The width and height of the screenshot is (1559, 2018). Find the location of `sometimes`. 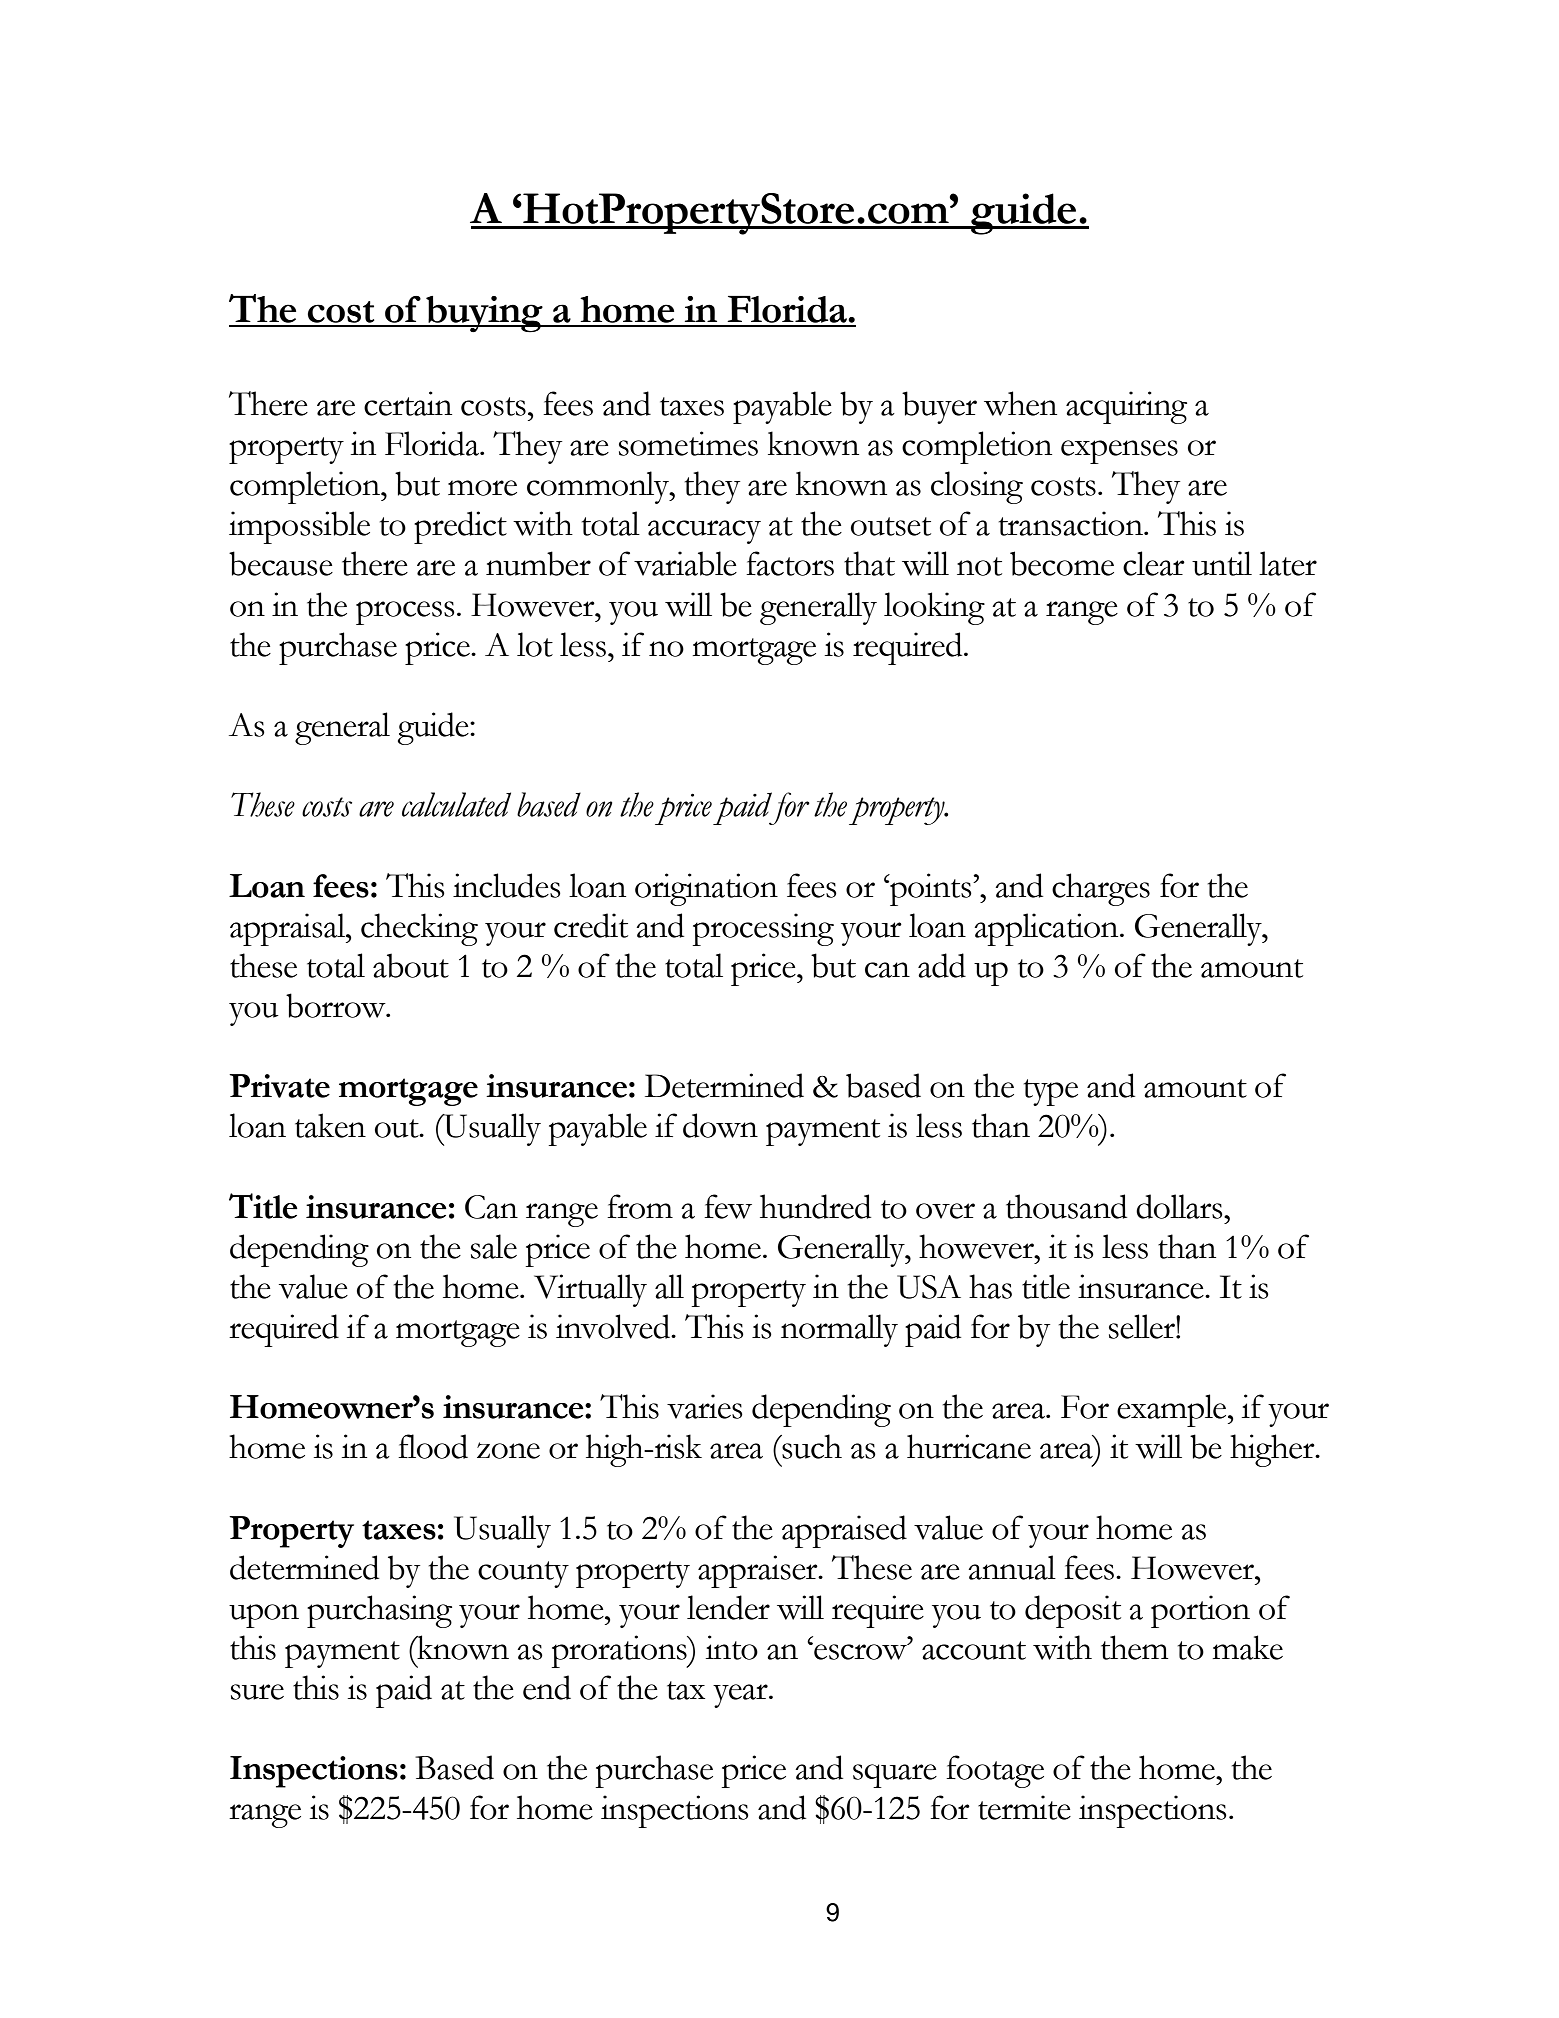

sometimes is located at coordinates (688, 443).
